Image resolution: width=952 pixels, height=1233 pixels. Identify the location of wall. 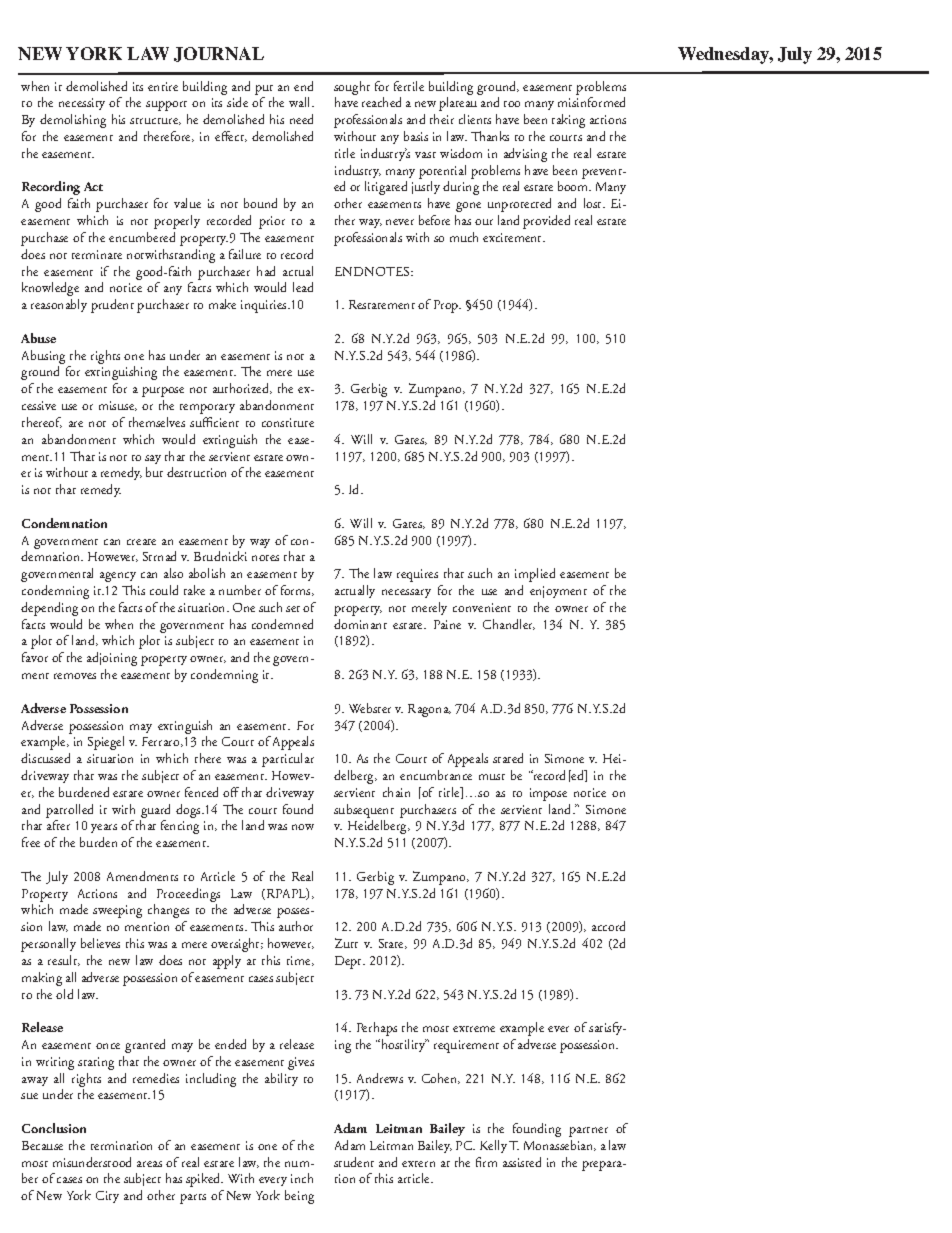
(301, 102).
